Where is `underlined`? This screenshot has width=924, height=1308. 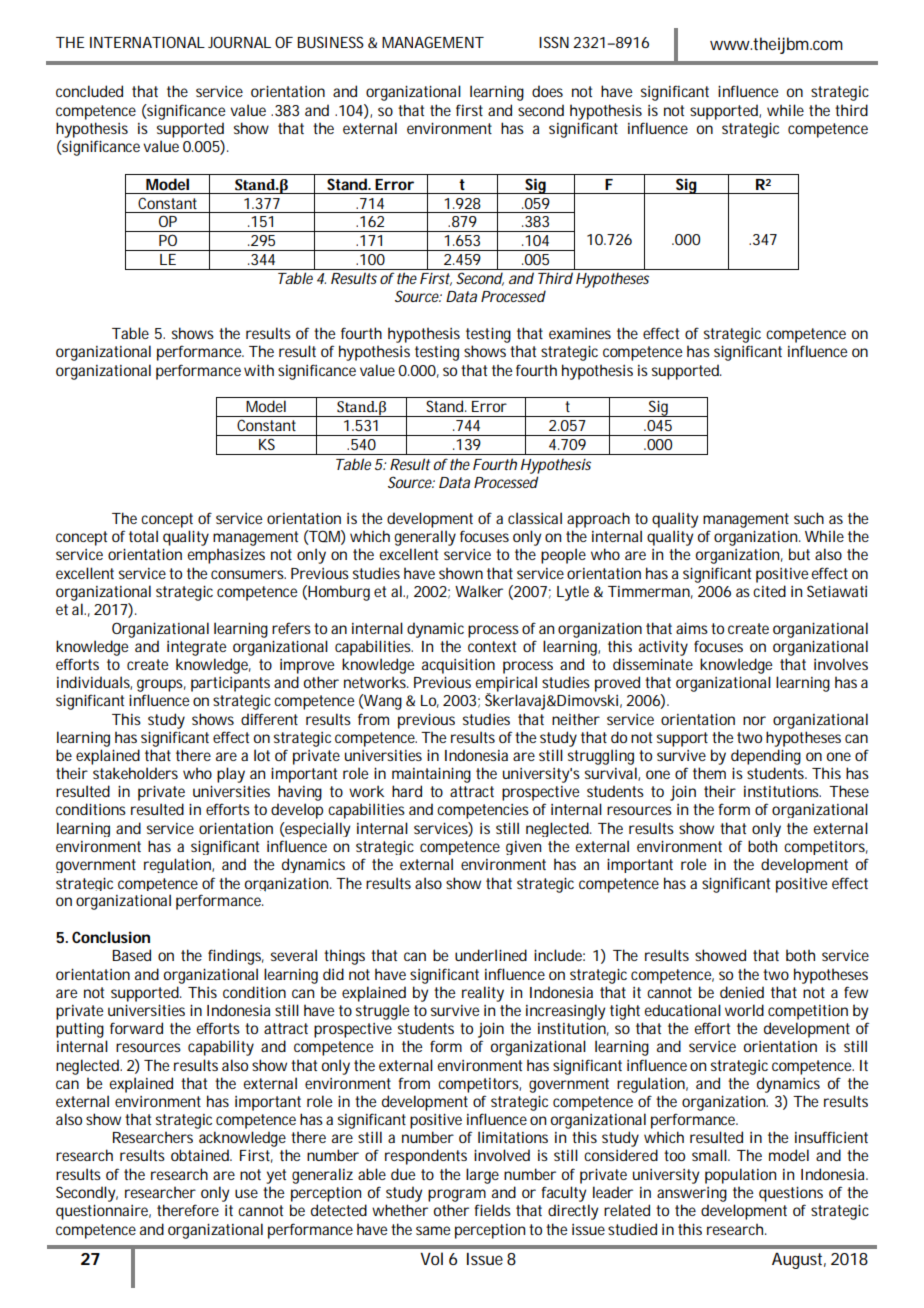
underlined is located at coordinates (491, 955).
